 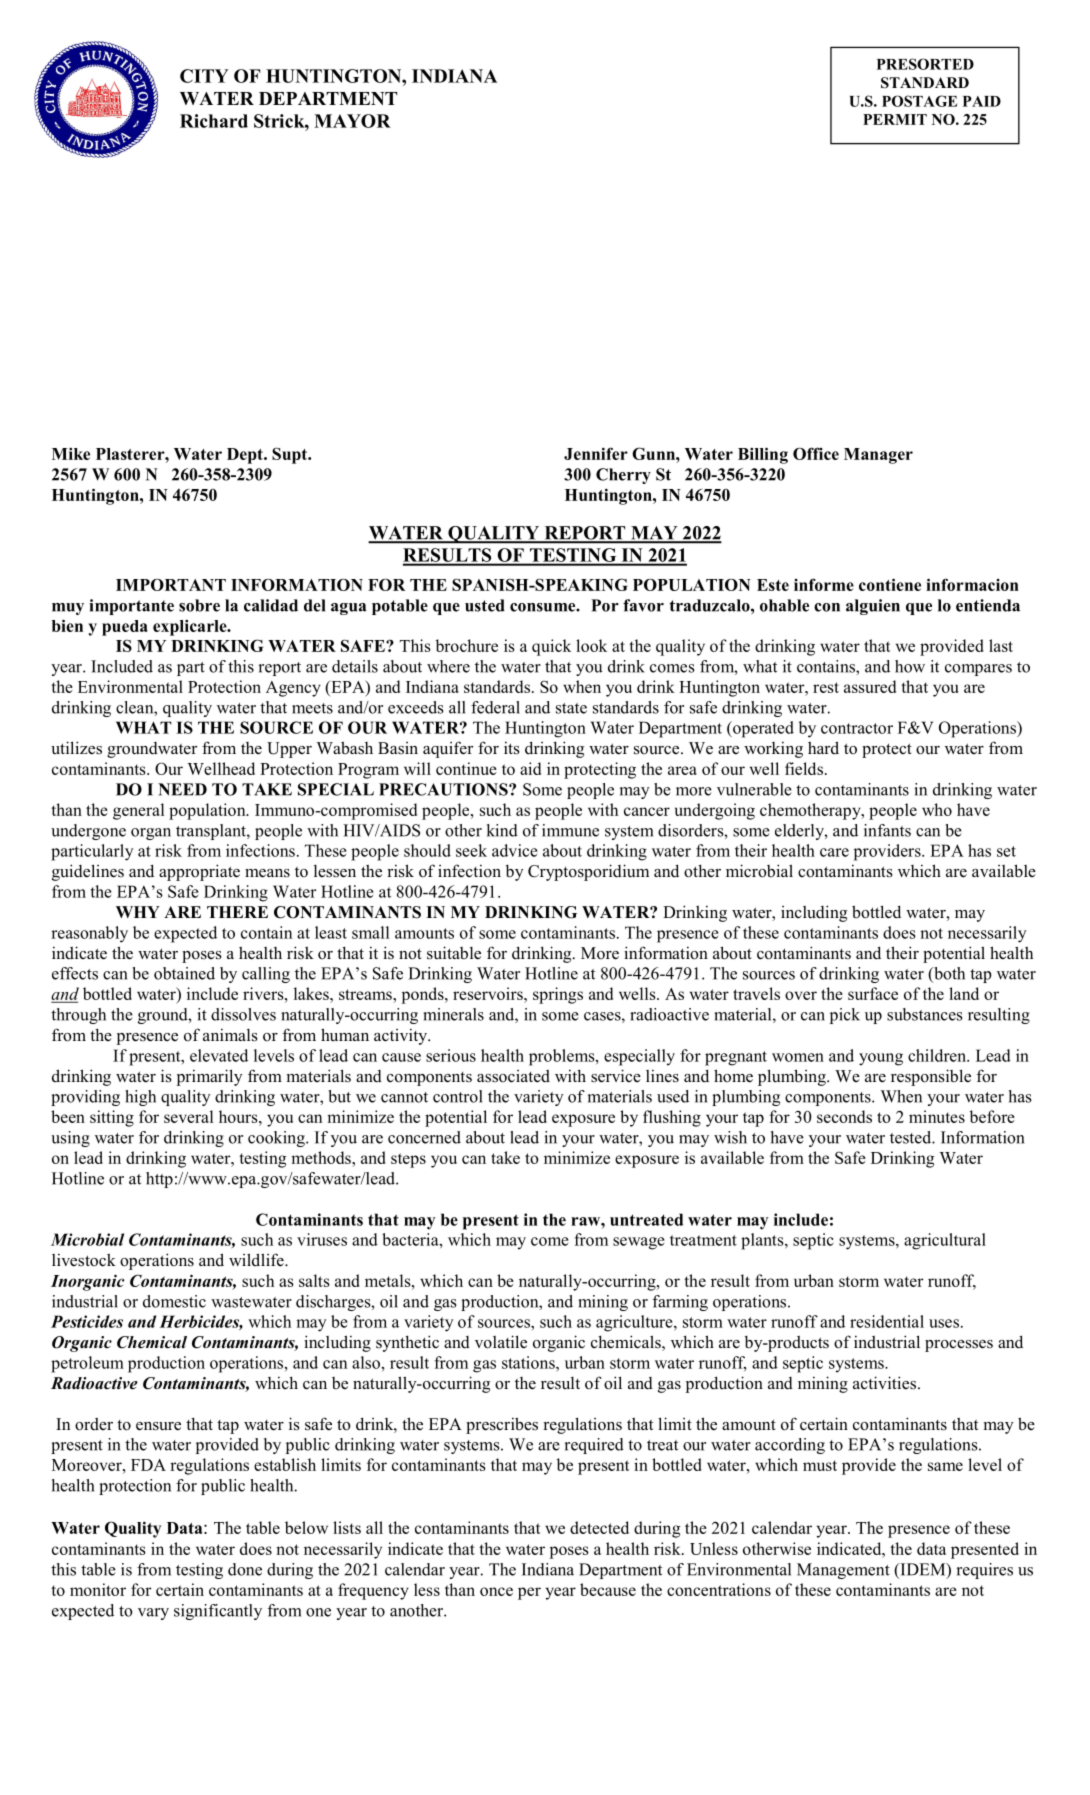 What do you see at coordinates (153, 1614) in the document?
I see `vary` at bounding box center [153, 1614].
